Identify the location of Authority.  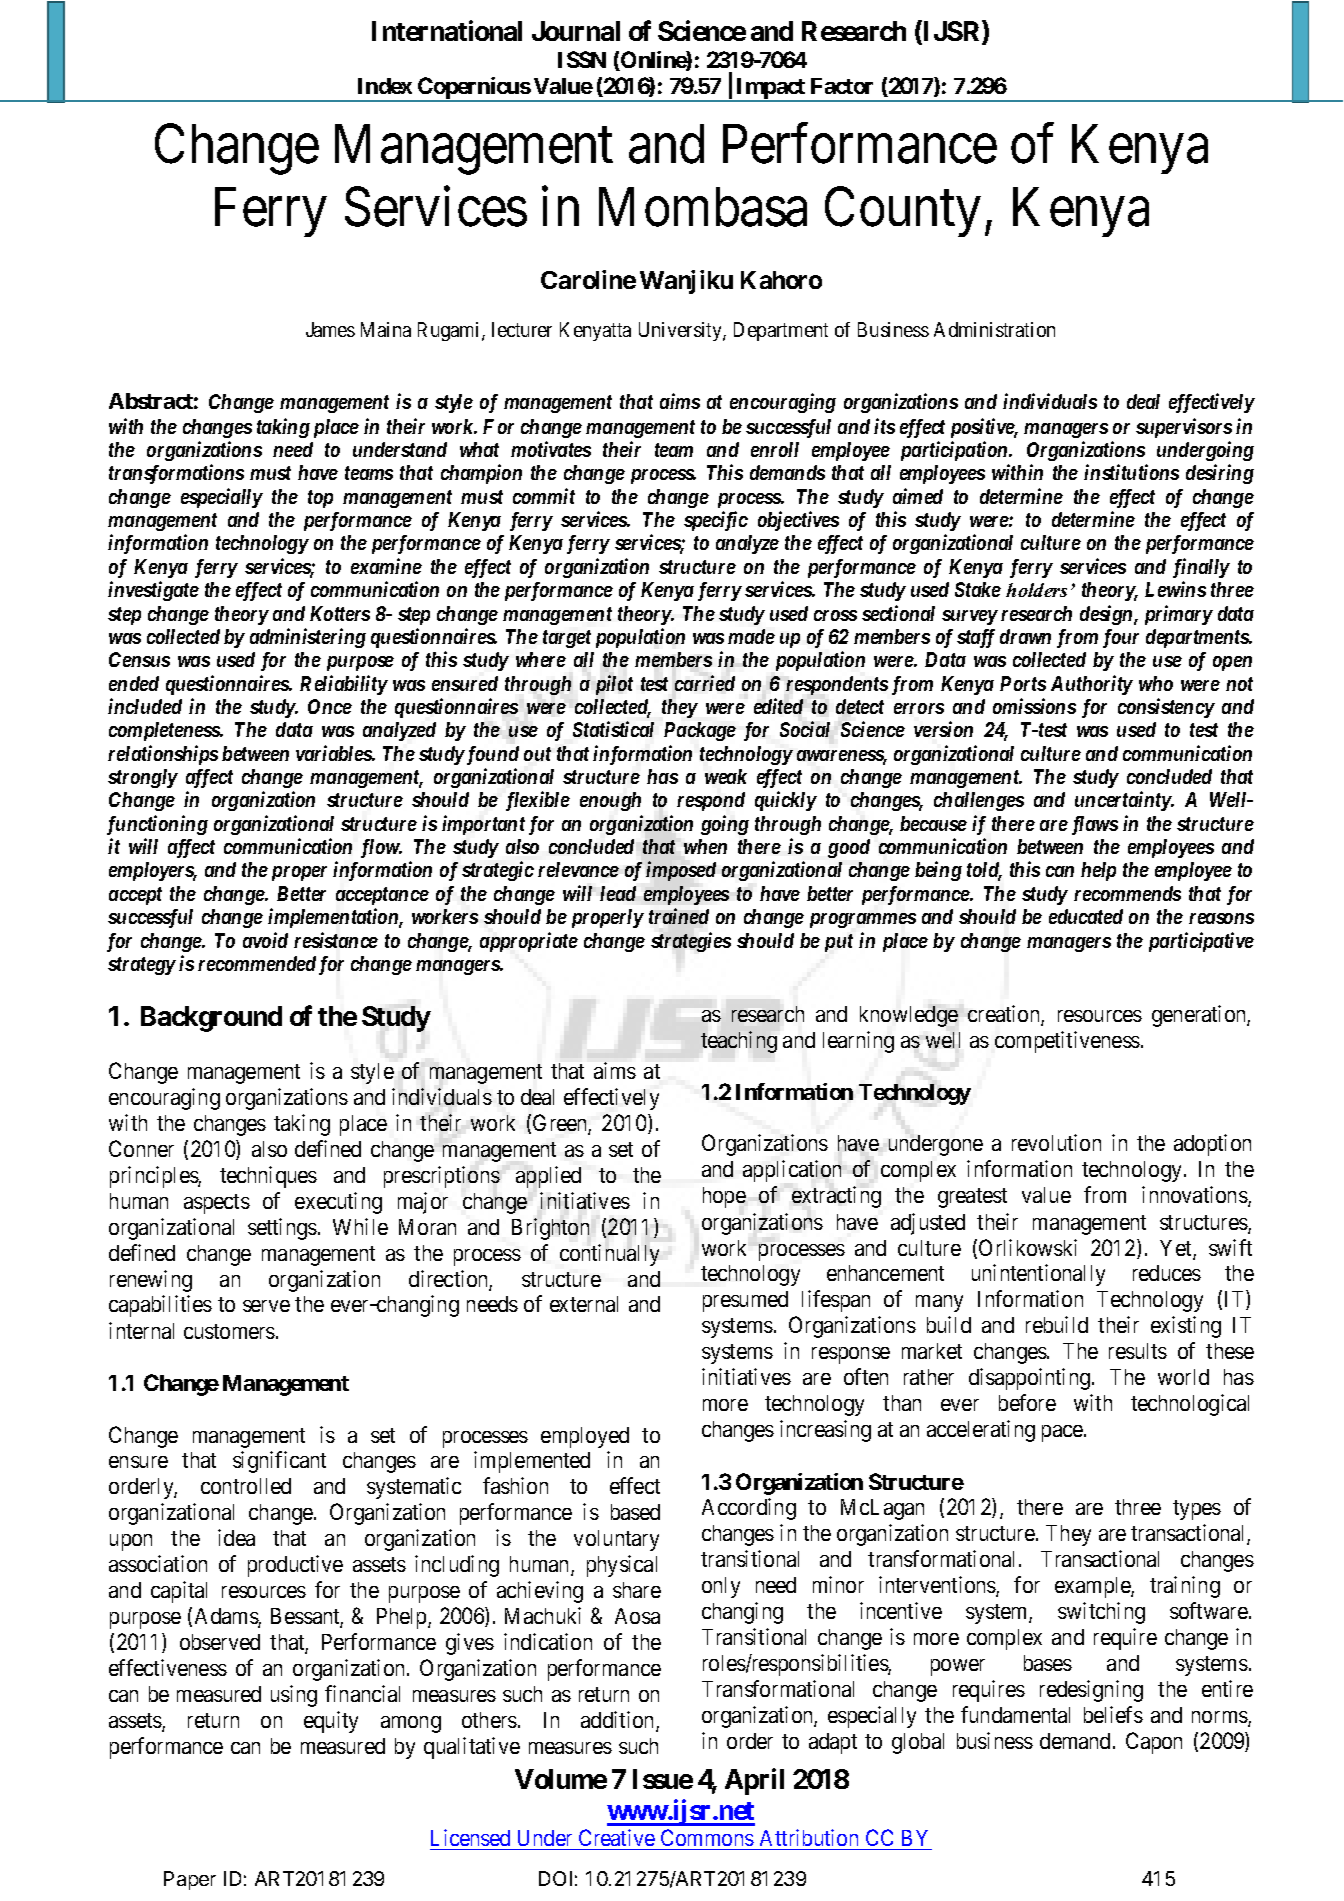
(1092, 685).
